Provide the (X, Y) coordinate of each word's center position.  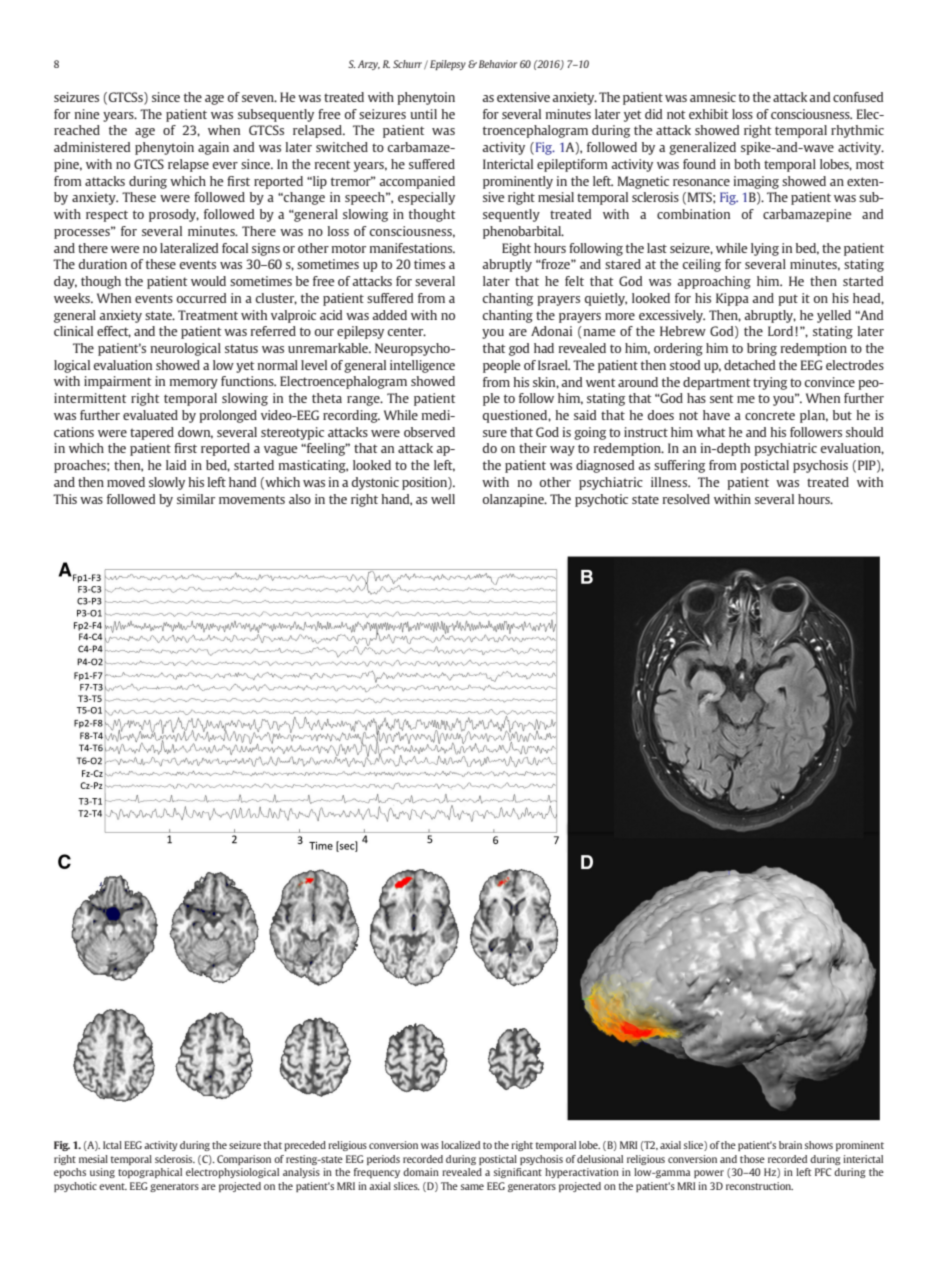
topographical (150, 1173)
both (747, 164)
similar (196, 499)
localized (460, 1145)
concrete (770, 415)
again (213, 148)
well (443, 499)
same (472, 1187)
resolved (686, 499)
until (423, 114)
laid (176, 465)
